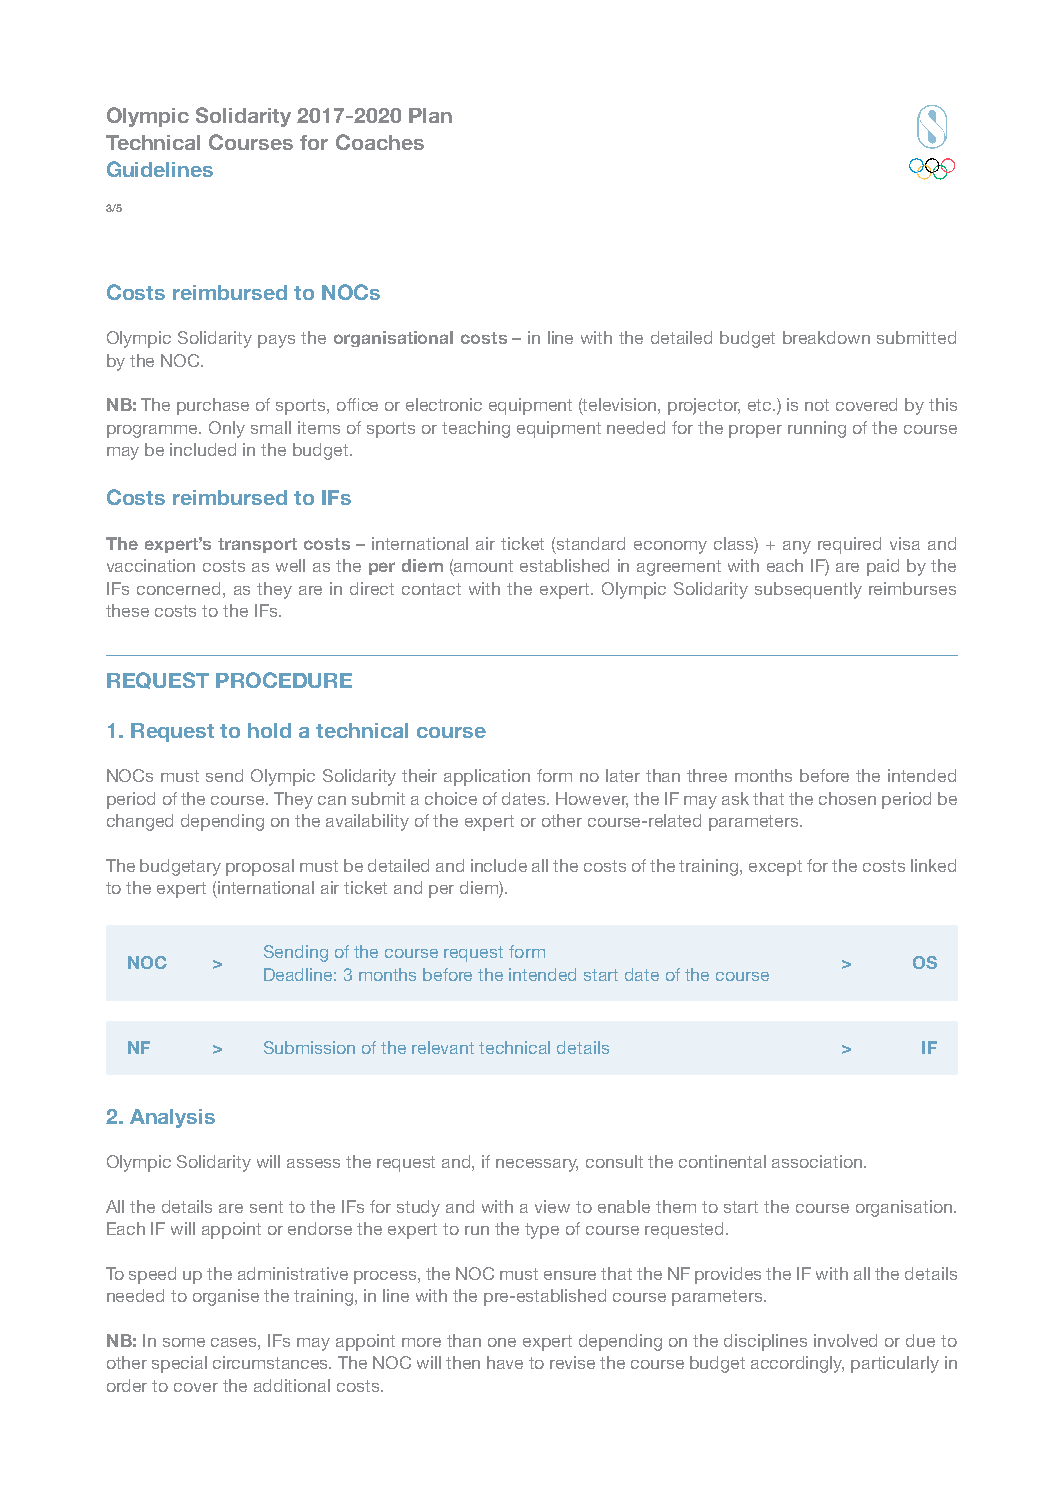 This screenshot has width=1064, height=1506. Describe the element at coordinates (845, 1340) in the screenshot. I see `involved` at that location.
